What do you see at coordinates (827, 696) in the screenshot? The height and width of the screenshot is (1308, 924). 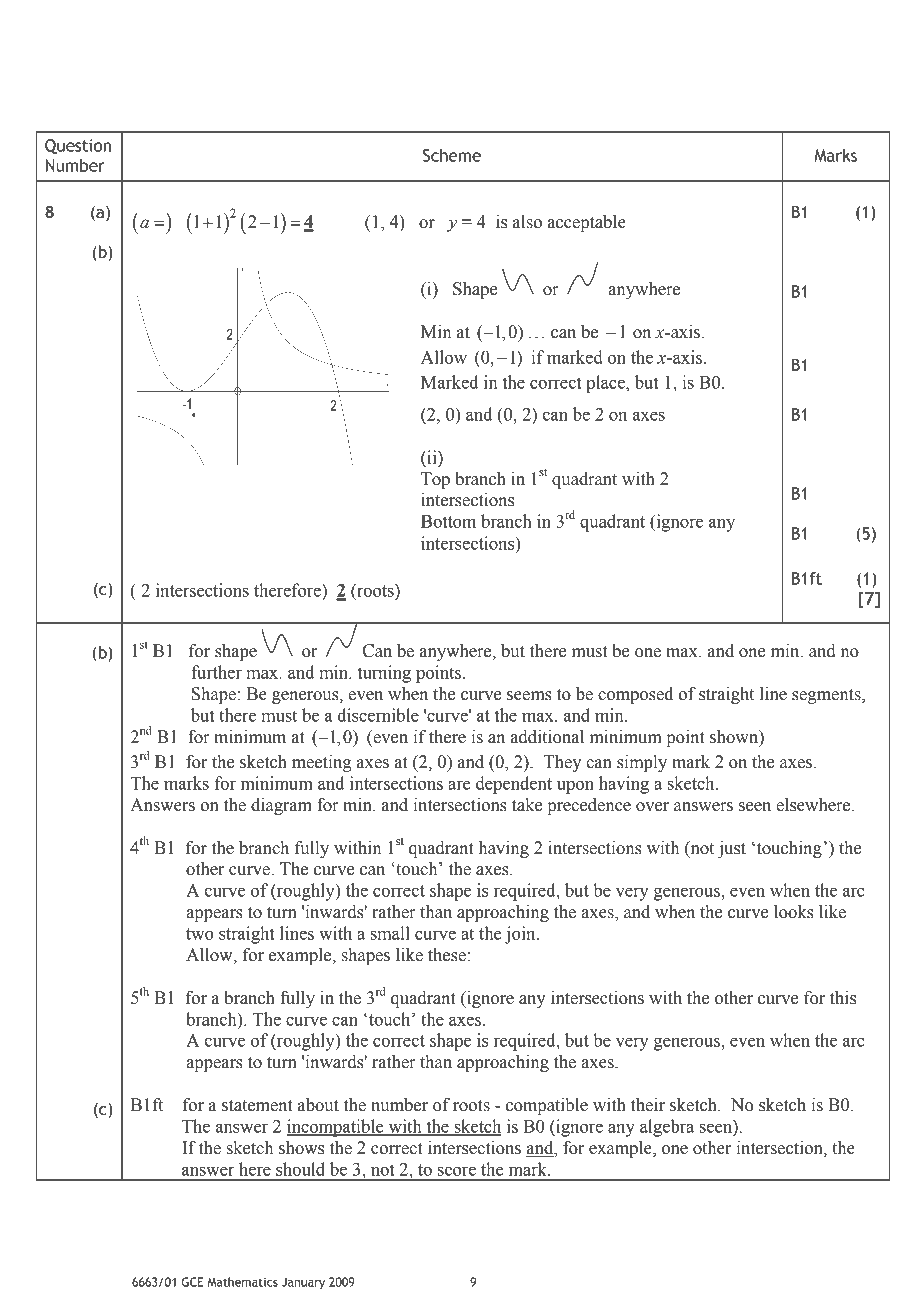 I see `segments` at bounding box center [827, 696].
